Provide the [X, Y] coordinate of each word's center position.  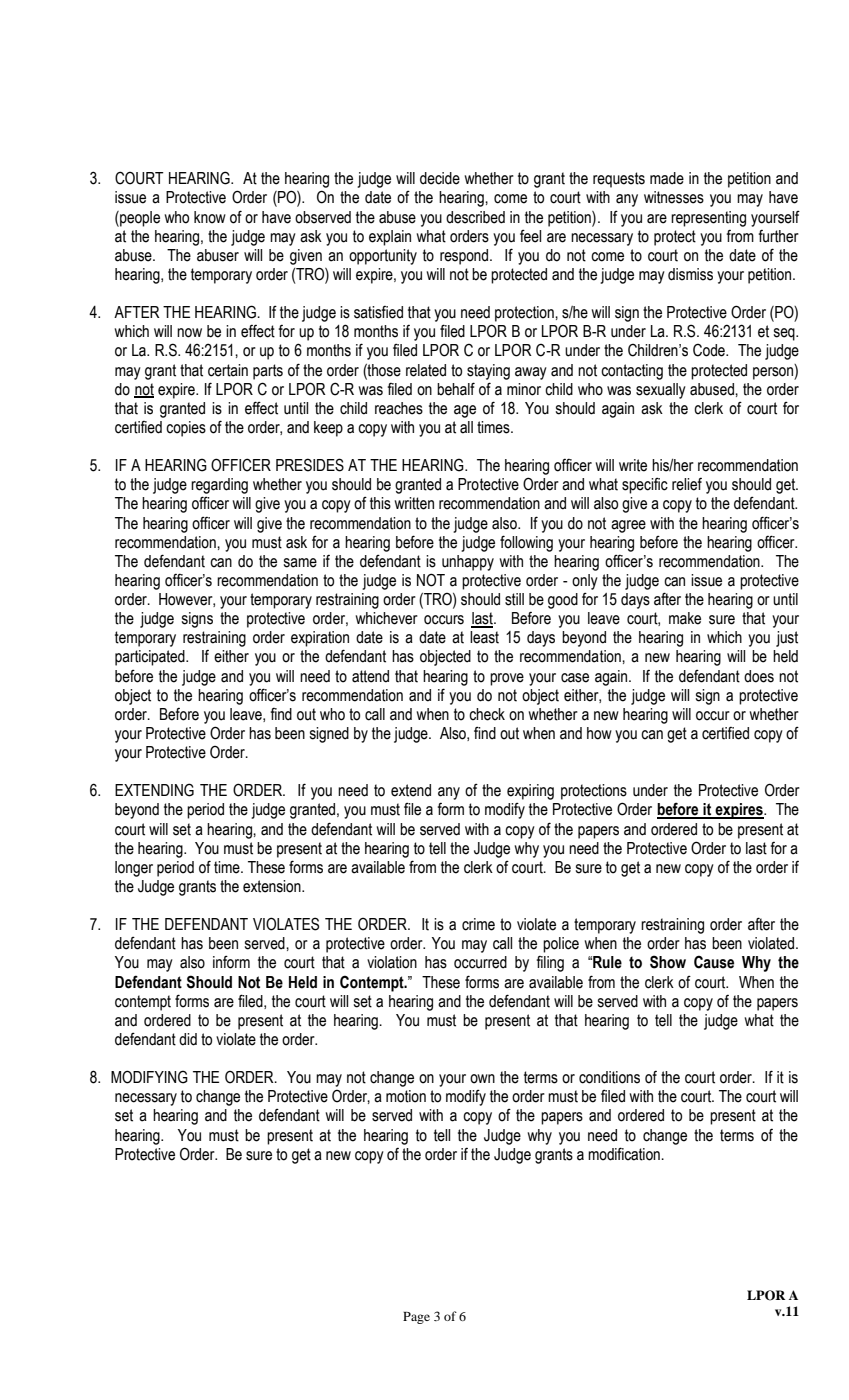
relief [687, 484]
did [188, 1039]
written [414, 503]
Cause [714, 962]
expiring [530, 792]
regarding [219, 486]
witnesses [674, 197]
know [210, 217]
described [475, 217]
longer [134, 869]
